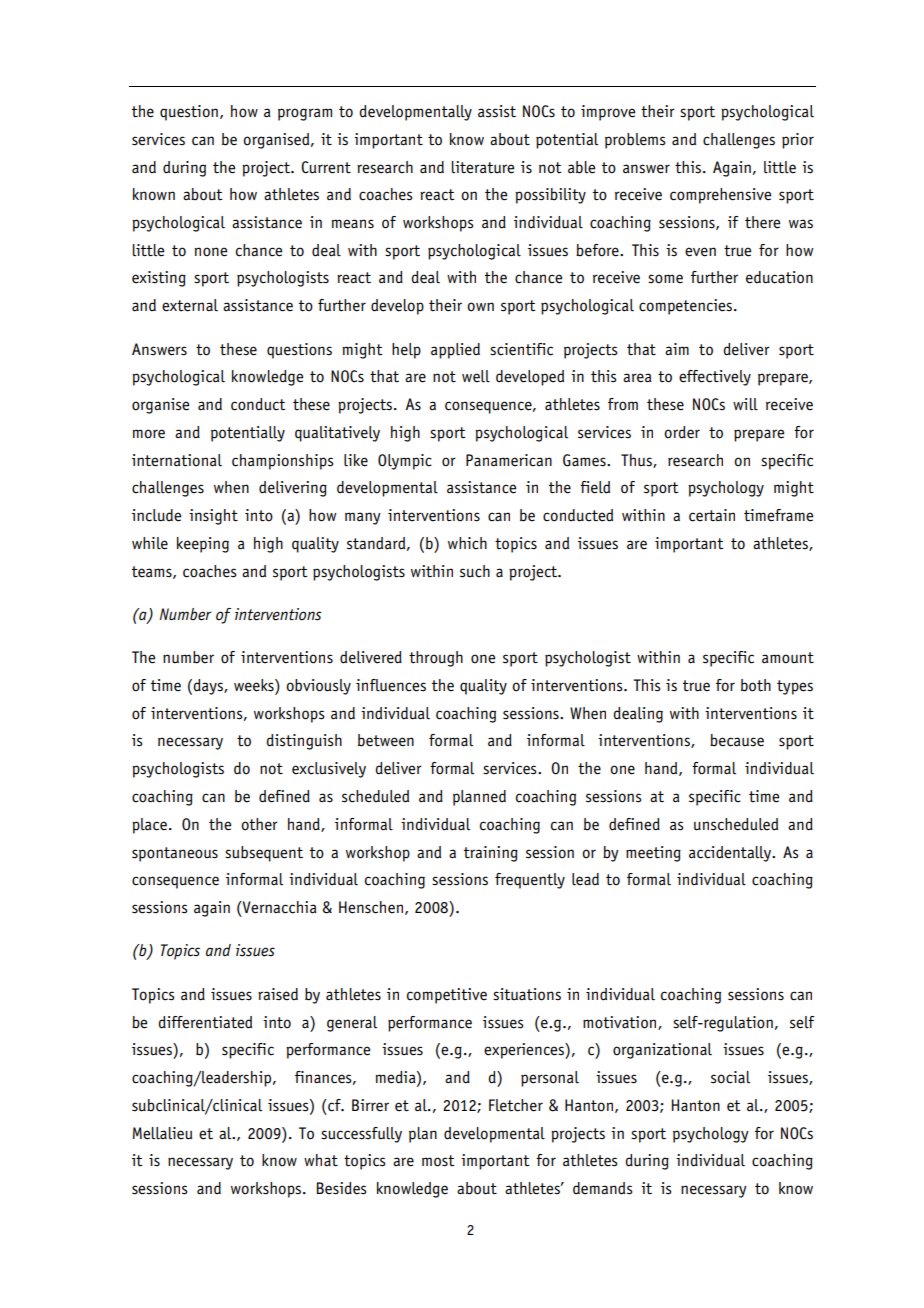 The height and width of the screenshot is (1308, 924). What do you see at coordinates (264, 854) in the screenshot?
I see `subsequent` at bounding box center [264, 854].
